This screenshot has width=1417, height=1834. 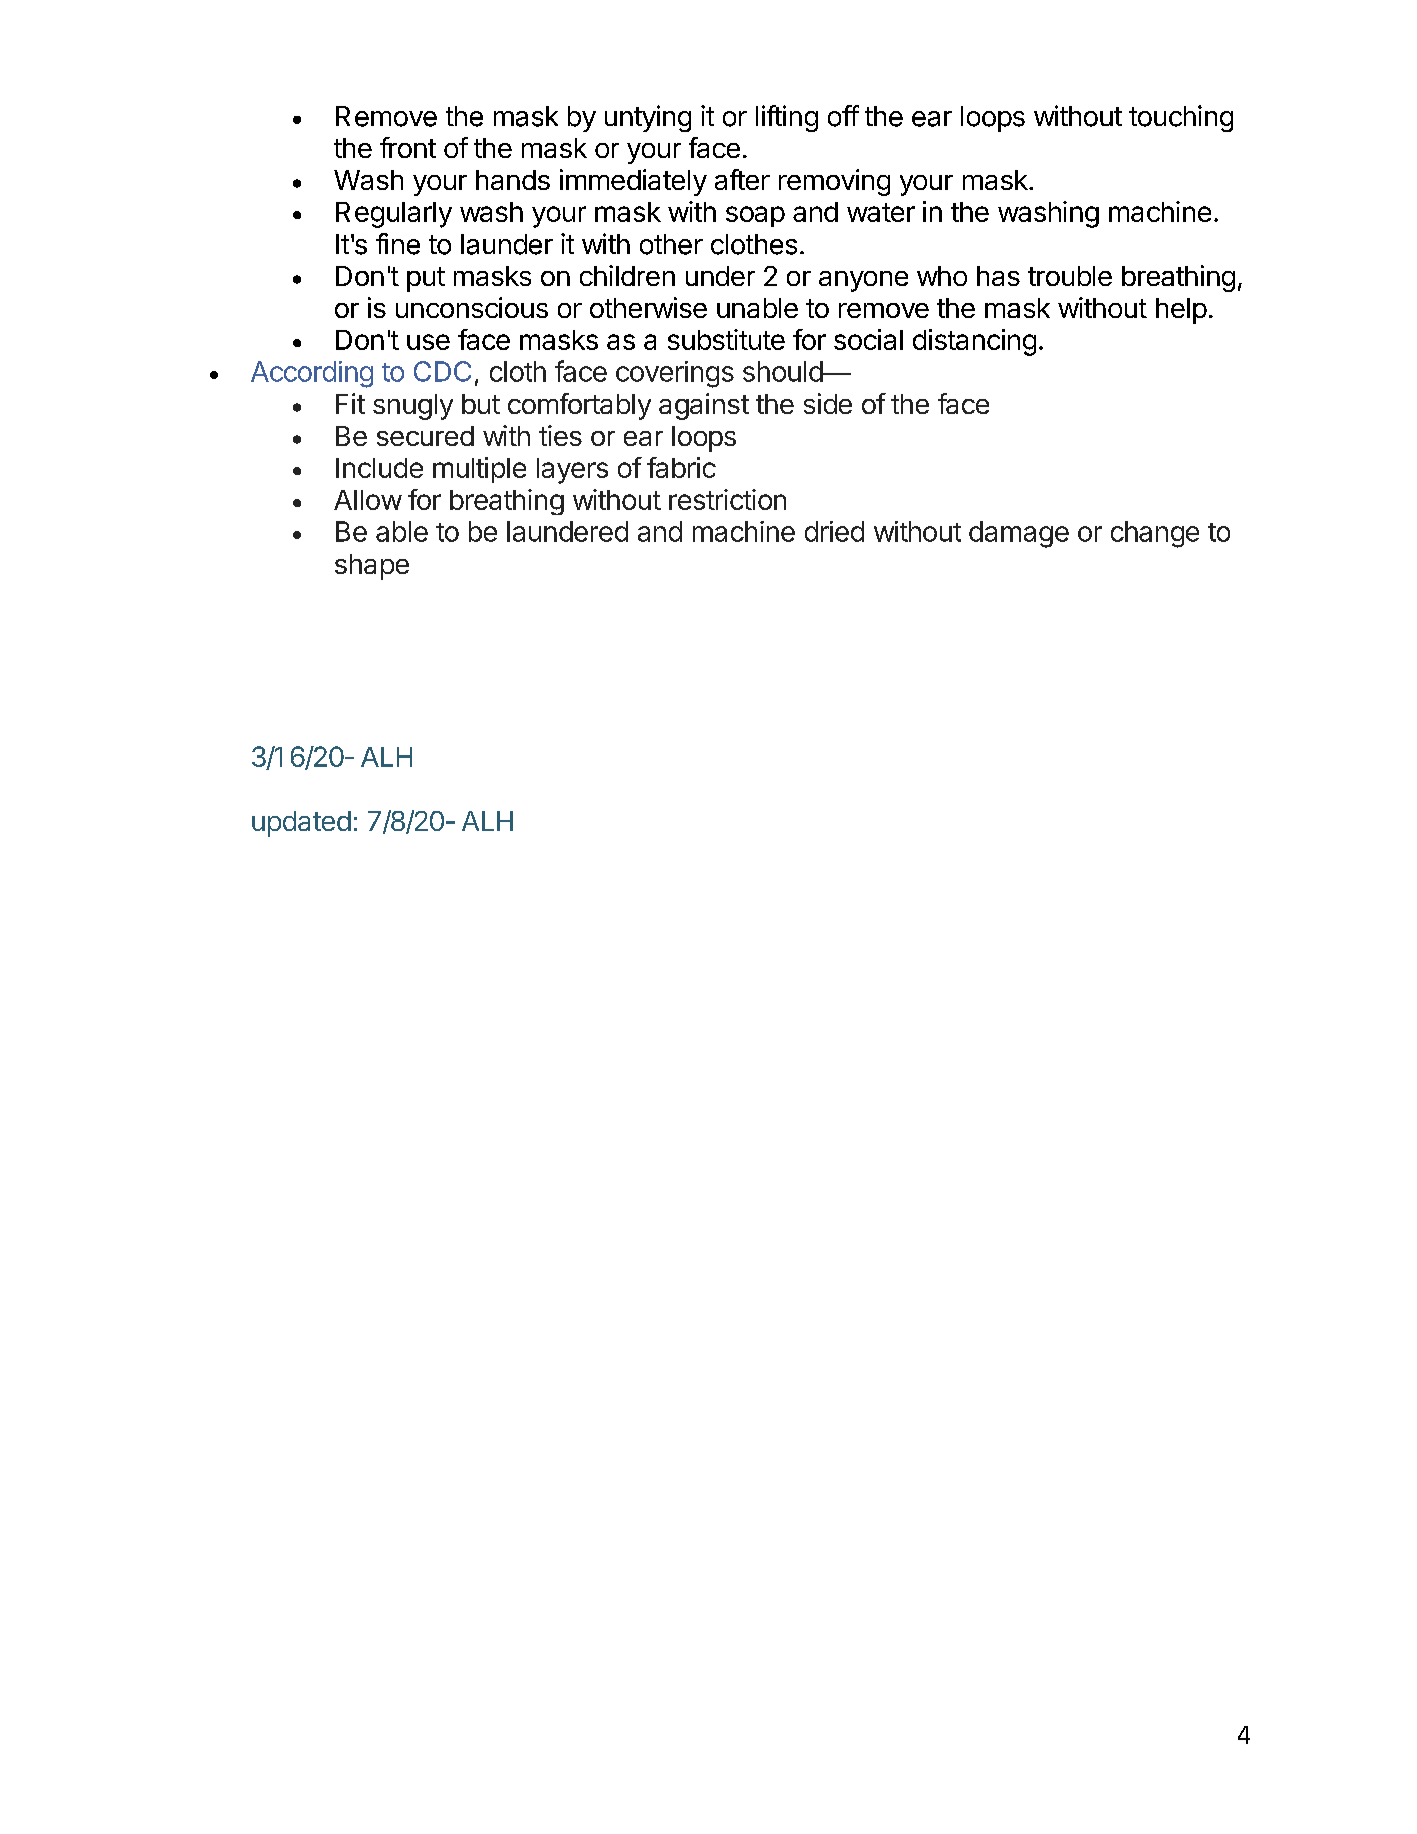 What do you see at coordinates (834, 531) in the screenshot?
I see `dried` at bounding box center [834, 531].
